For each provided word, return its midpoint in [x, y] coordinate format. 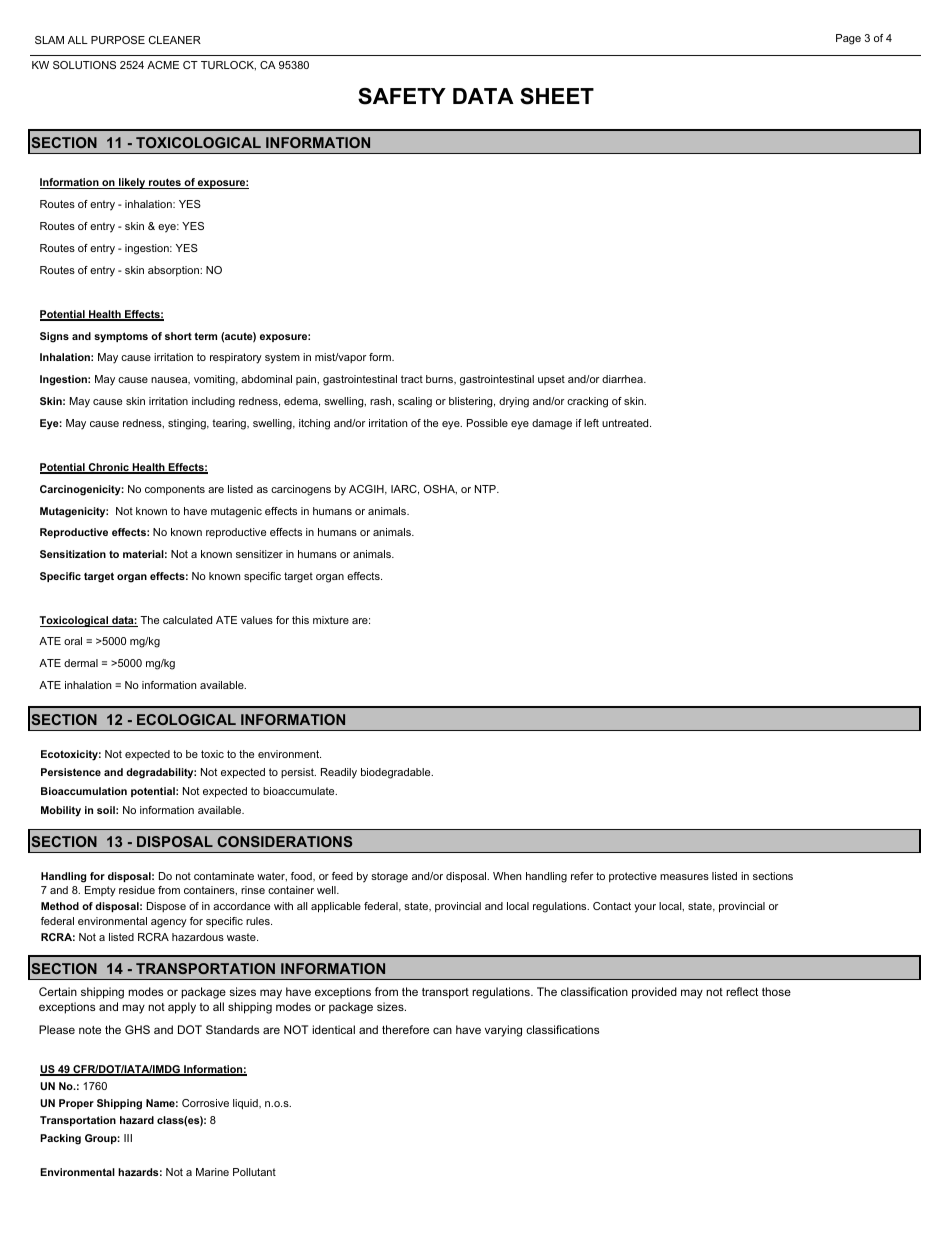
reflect [742, 991]
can [442, 1030]
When [507, 876]
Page [848, 39]
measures [684, 877]
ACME [163, 65]
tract [412, 379]
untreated [626, 423]
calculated [187, 620]
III [128, 1138]
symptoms [121, 337]
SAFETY [402, 96]
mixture [331, 620]
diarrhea [623, 379]
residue [137, 890]
